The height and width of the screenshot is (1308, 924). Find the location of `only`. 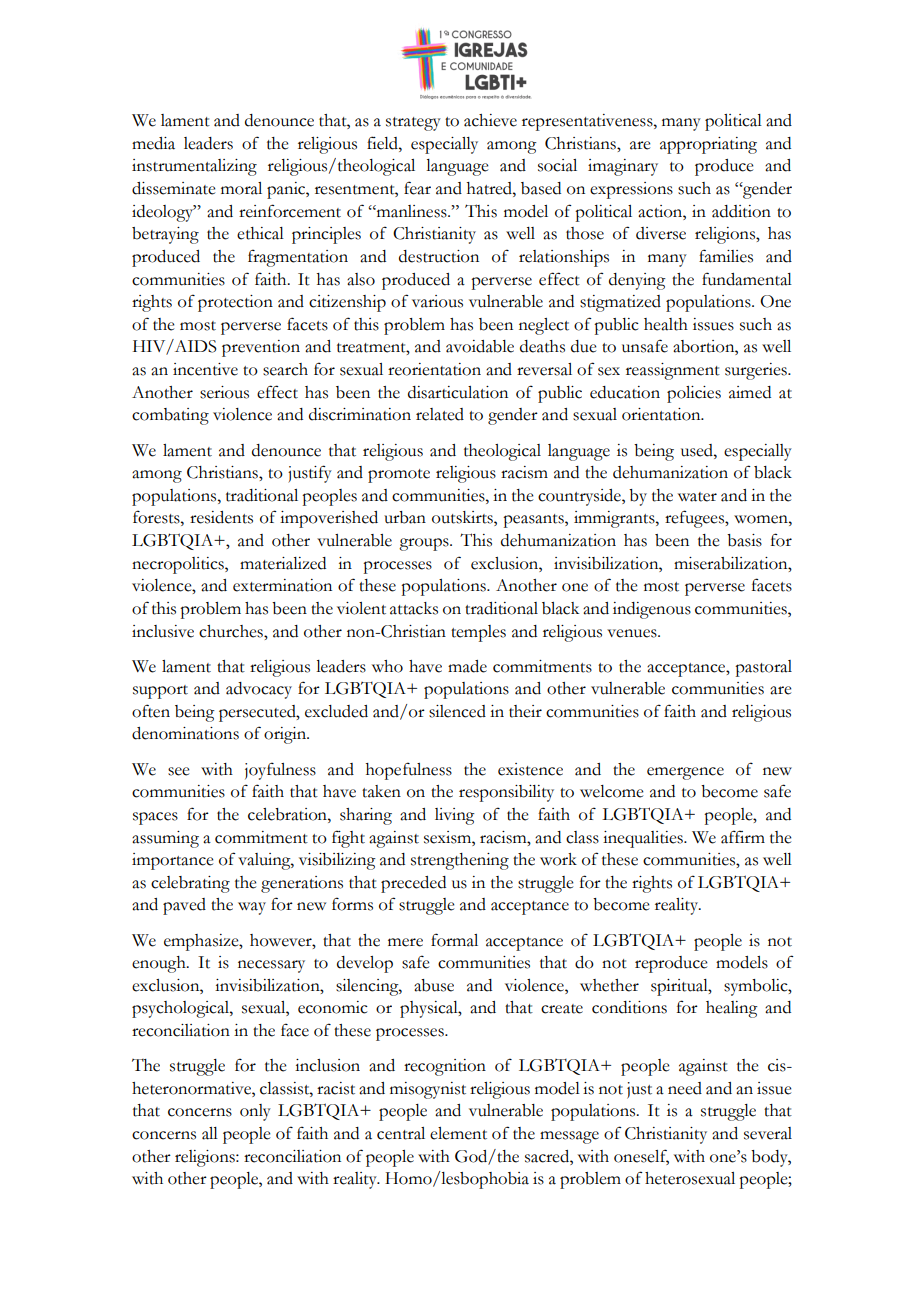

only is located at coordinates (255, 1112).
